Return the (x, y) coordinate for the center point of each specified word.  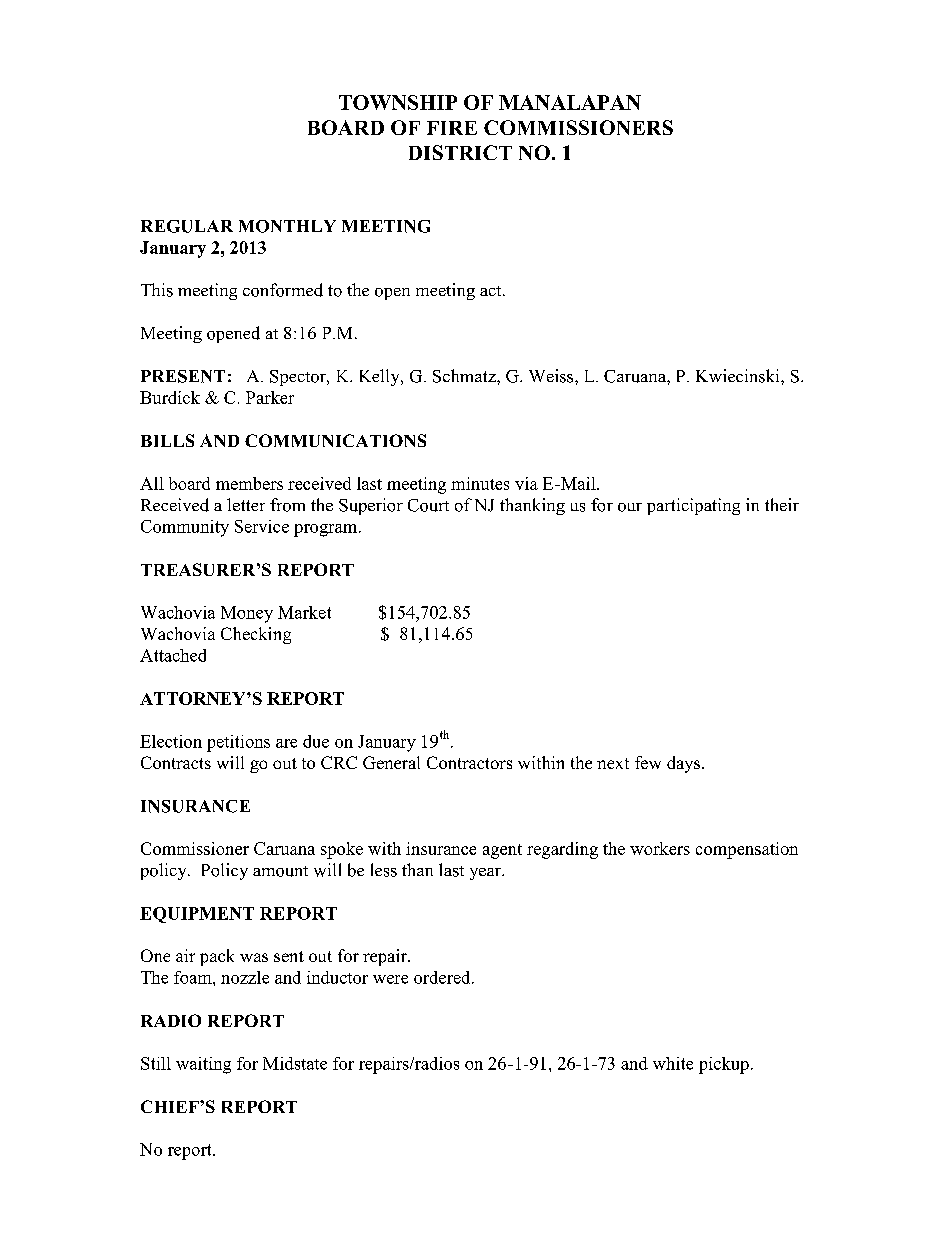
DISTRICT (460, 152)
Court (428, 505)
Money (247, 614)
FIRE (452, 128)
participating (693, 506)
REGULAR (187, 226)
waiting (203, 1065)
